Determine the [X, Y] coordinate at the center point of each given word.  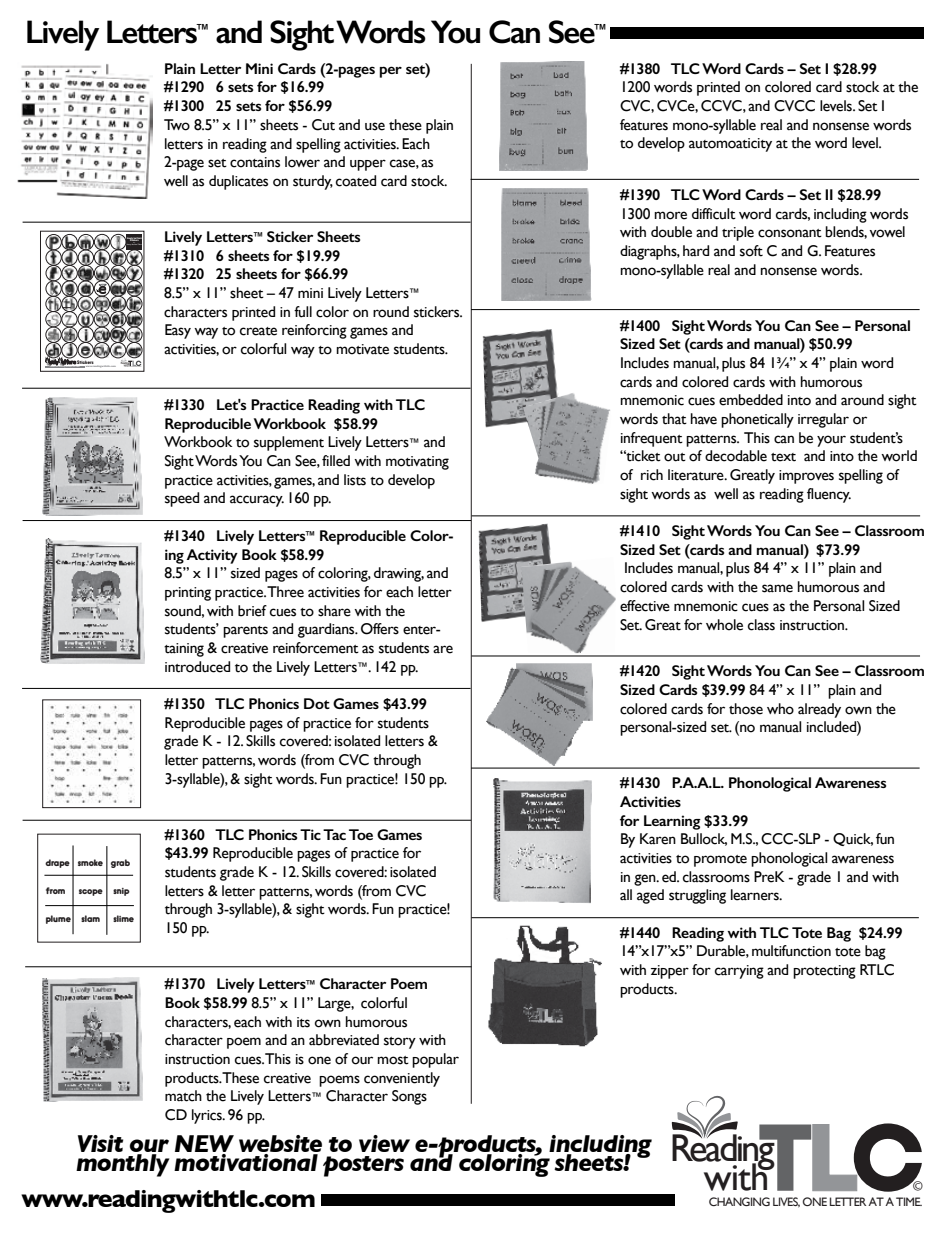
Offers [380, 629]
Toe [361, 834]
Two [177, 125]
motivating [417, 463]
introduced [197, 667]
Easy [178, 331]
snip [121, 892]
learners [756, 895]
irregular [823, 420]
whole [724, 625]
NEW [204, 1145]
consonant [790, 233]
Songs [409, 1097]
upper [368, 165]
